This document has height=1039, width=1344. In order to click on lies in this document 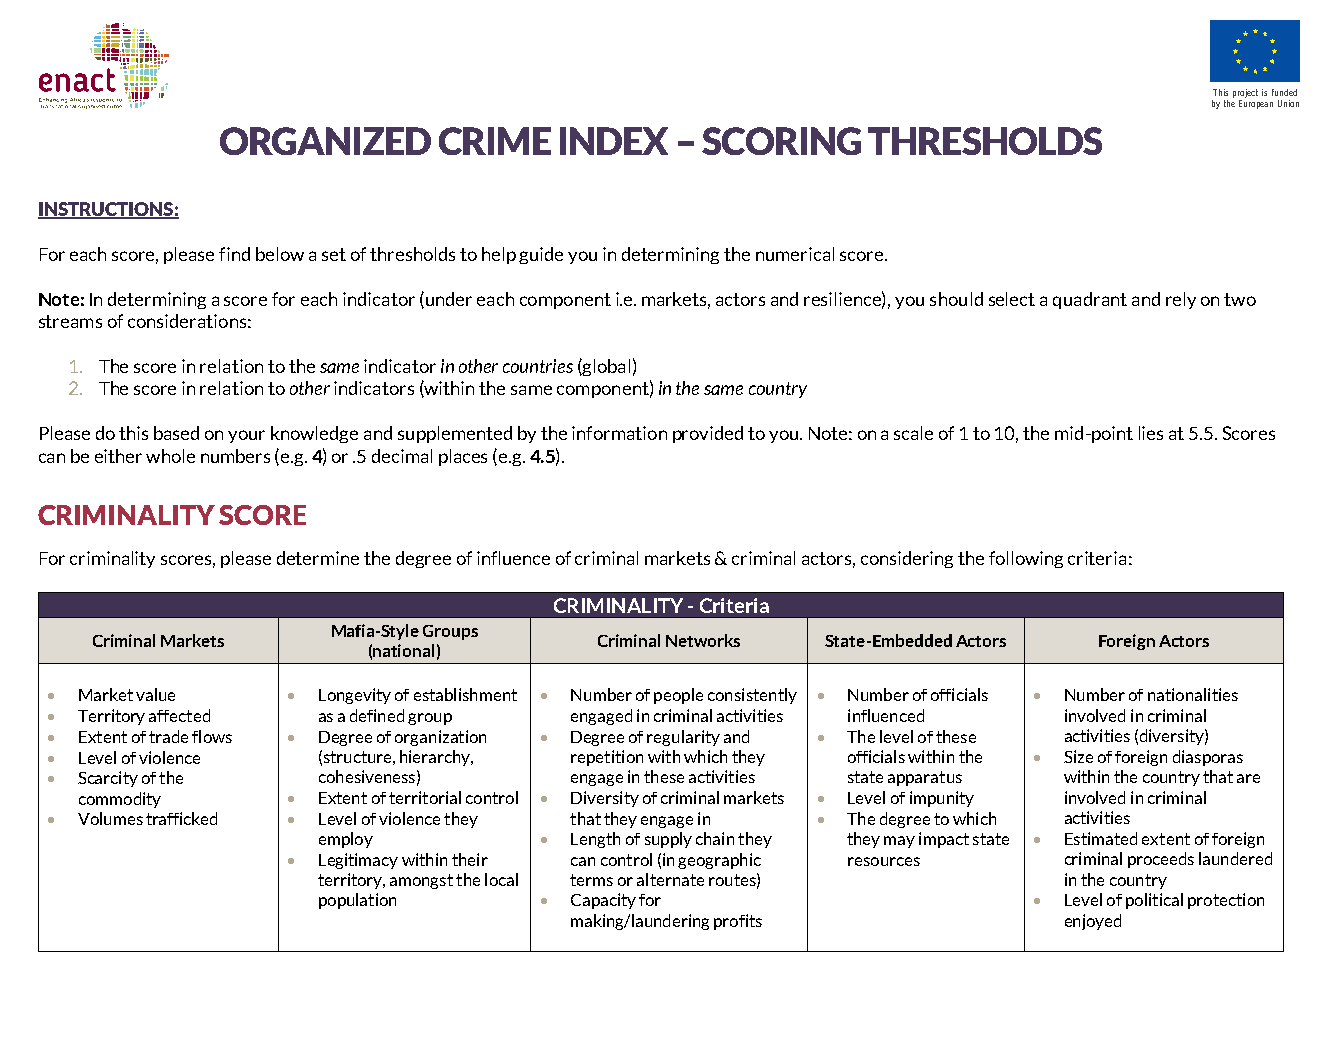, I will do `click(1151, 433)`.
